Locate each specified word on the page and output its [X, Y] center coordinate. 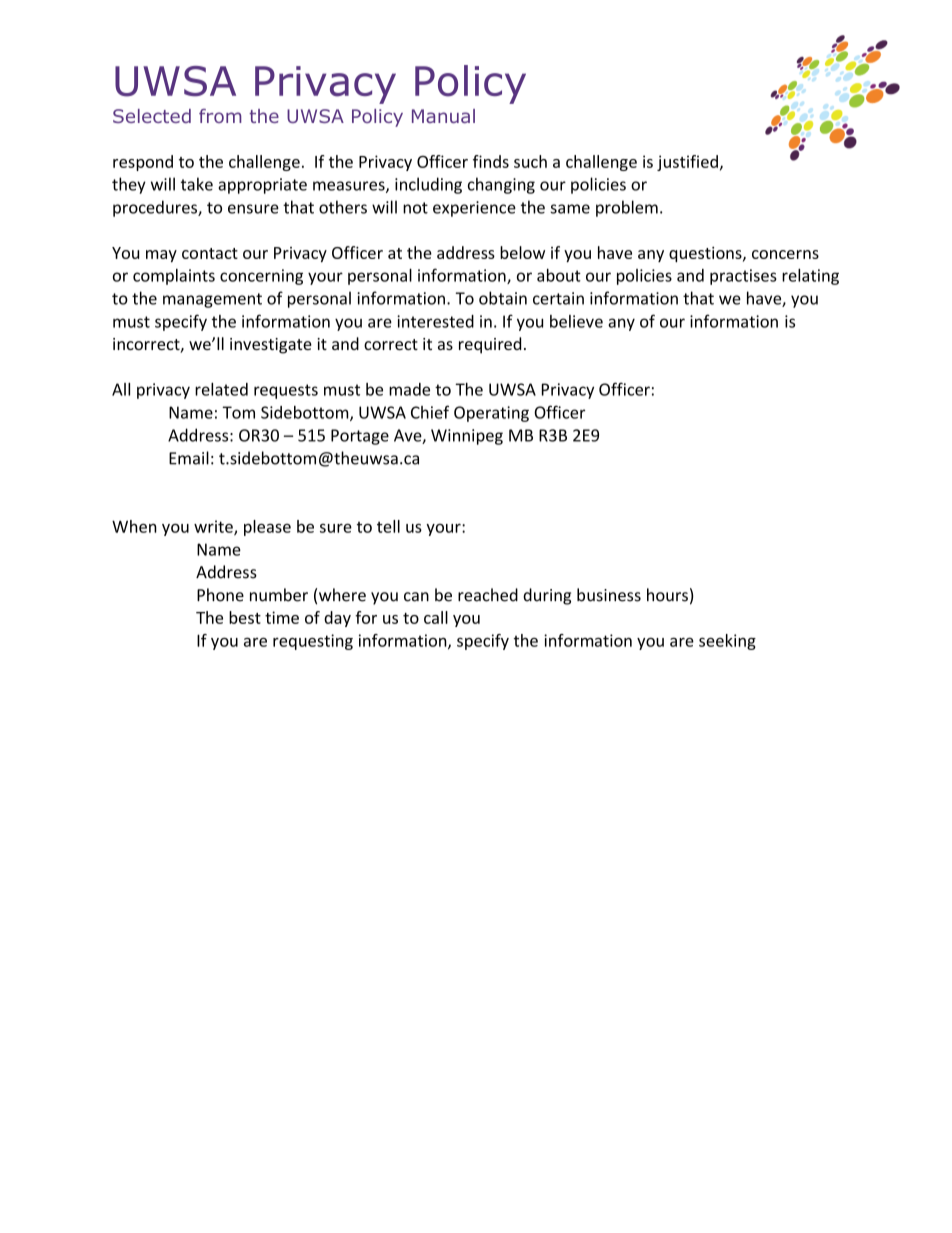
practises [743, 277]
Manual [443, 116]
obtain [503, 298]
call [436, 617]
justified [687, 163]
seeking [727, 642]
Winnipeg [467, 437]
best [245, 617]
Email [189, 458]
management [212, 300]
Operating [491, 414]
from [220, 116]
